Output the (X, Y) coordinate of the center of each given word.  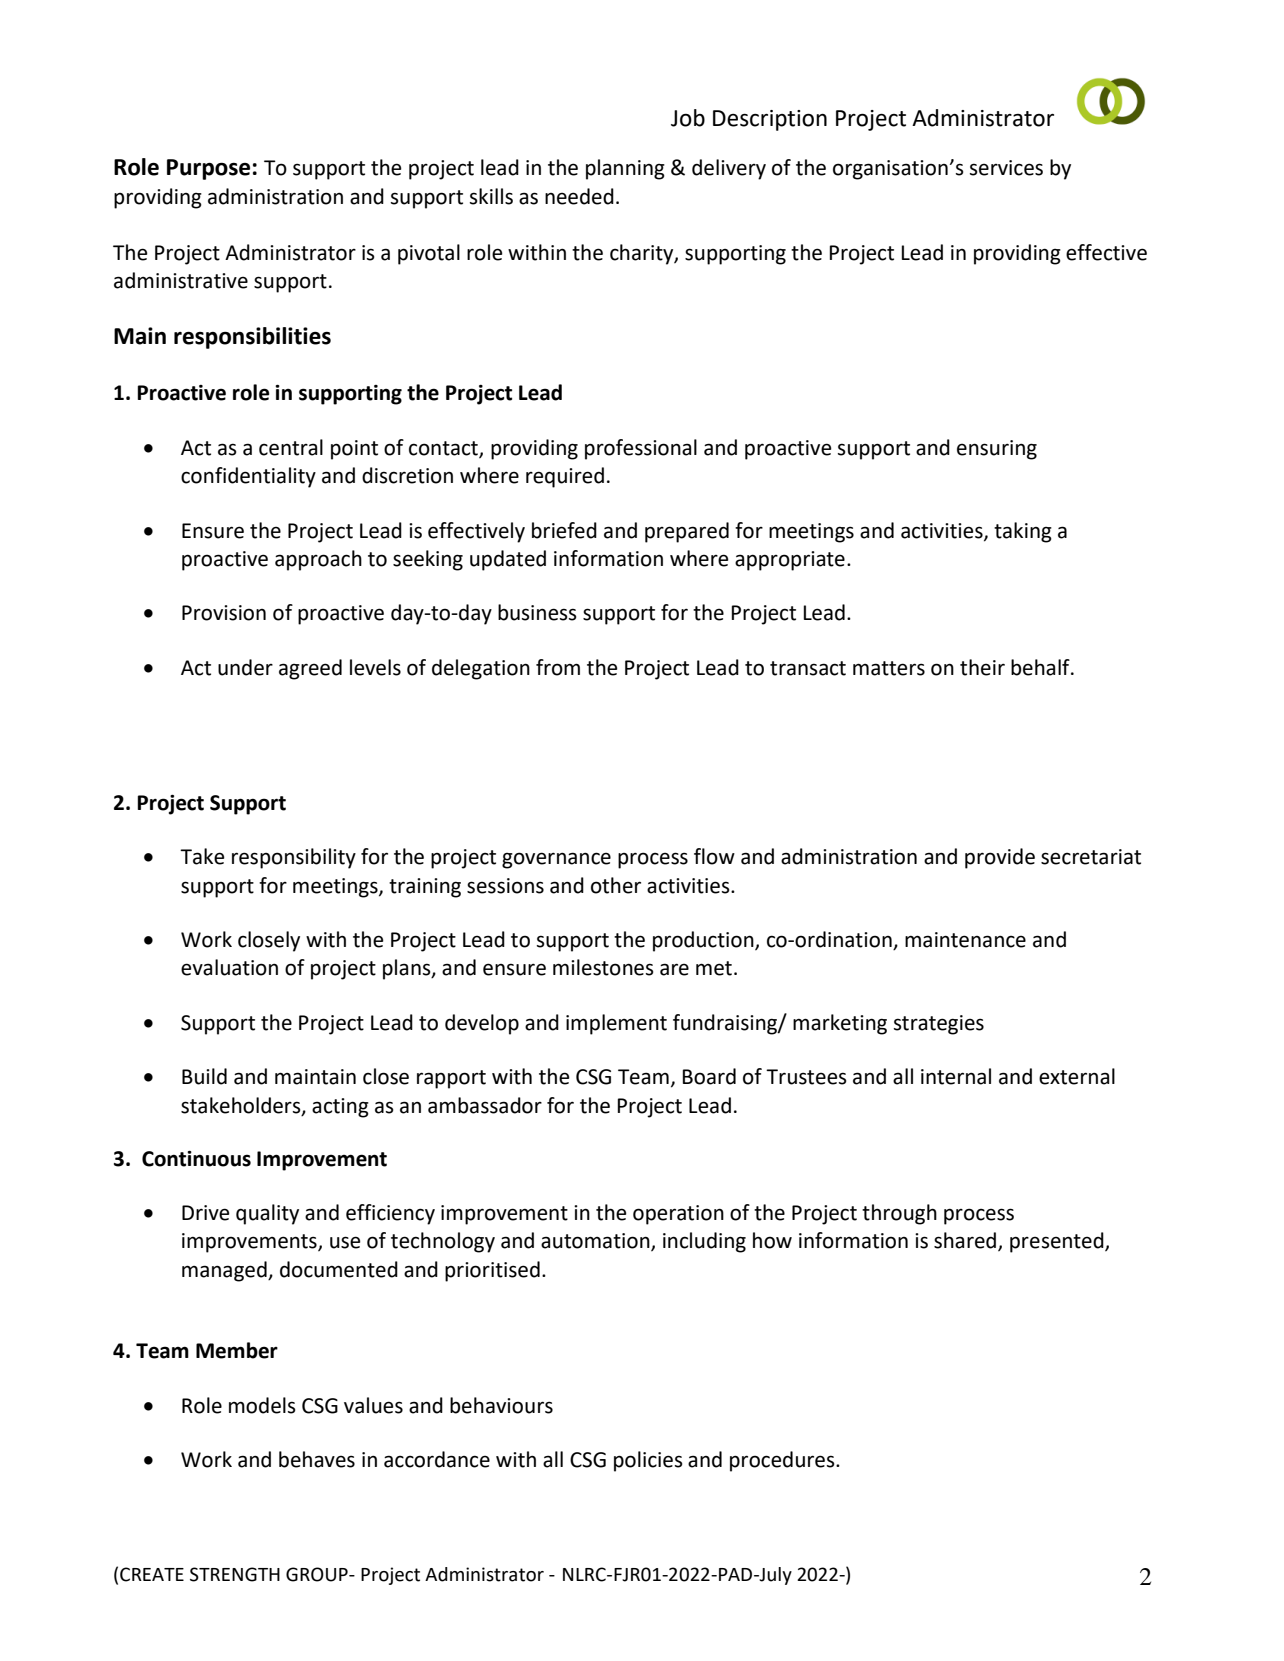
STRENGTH (235, 1574)
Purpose (208, 169)
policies (648, 1461)
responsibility (294, 858)
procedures (783, 1461)
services (1006, 168)
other (616, 885)
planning (625, 169)
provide (1000, 858)
